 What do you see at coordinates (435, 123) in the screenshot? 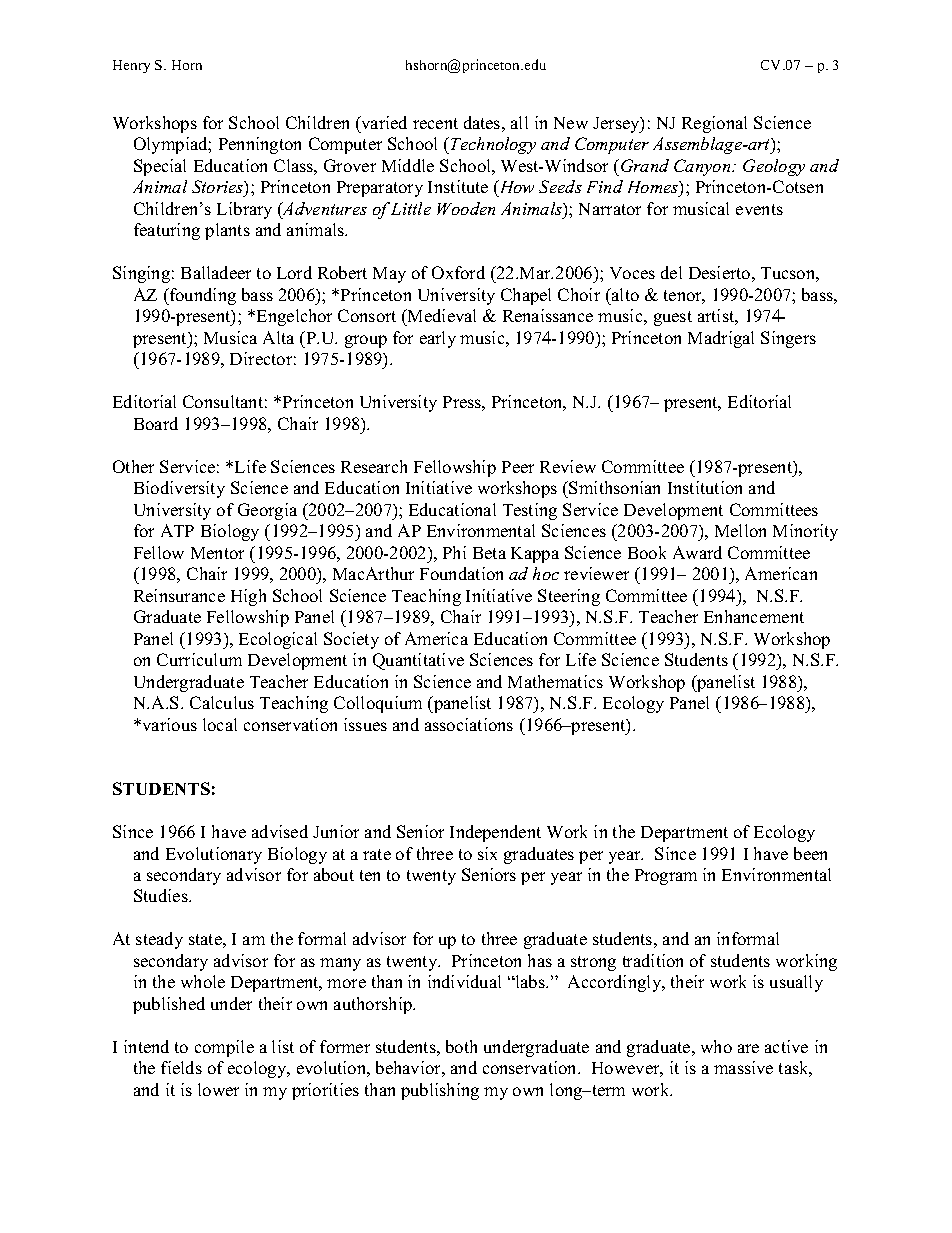
I see `recent` at bounding box center [435, 123].
